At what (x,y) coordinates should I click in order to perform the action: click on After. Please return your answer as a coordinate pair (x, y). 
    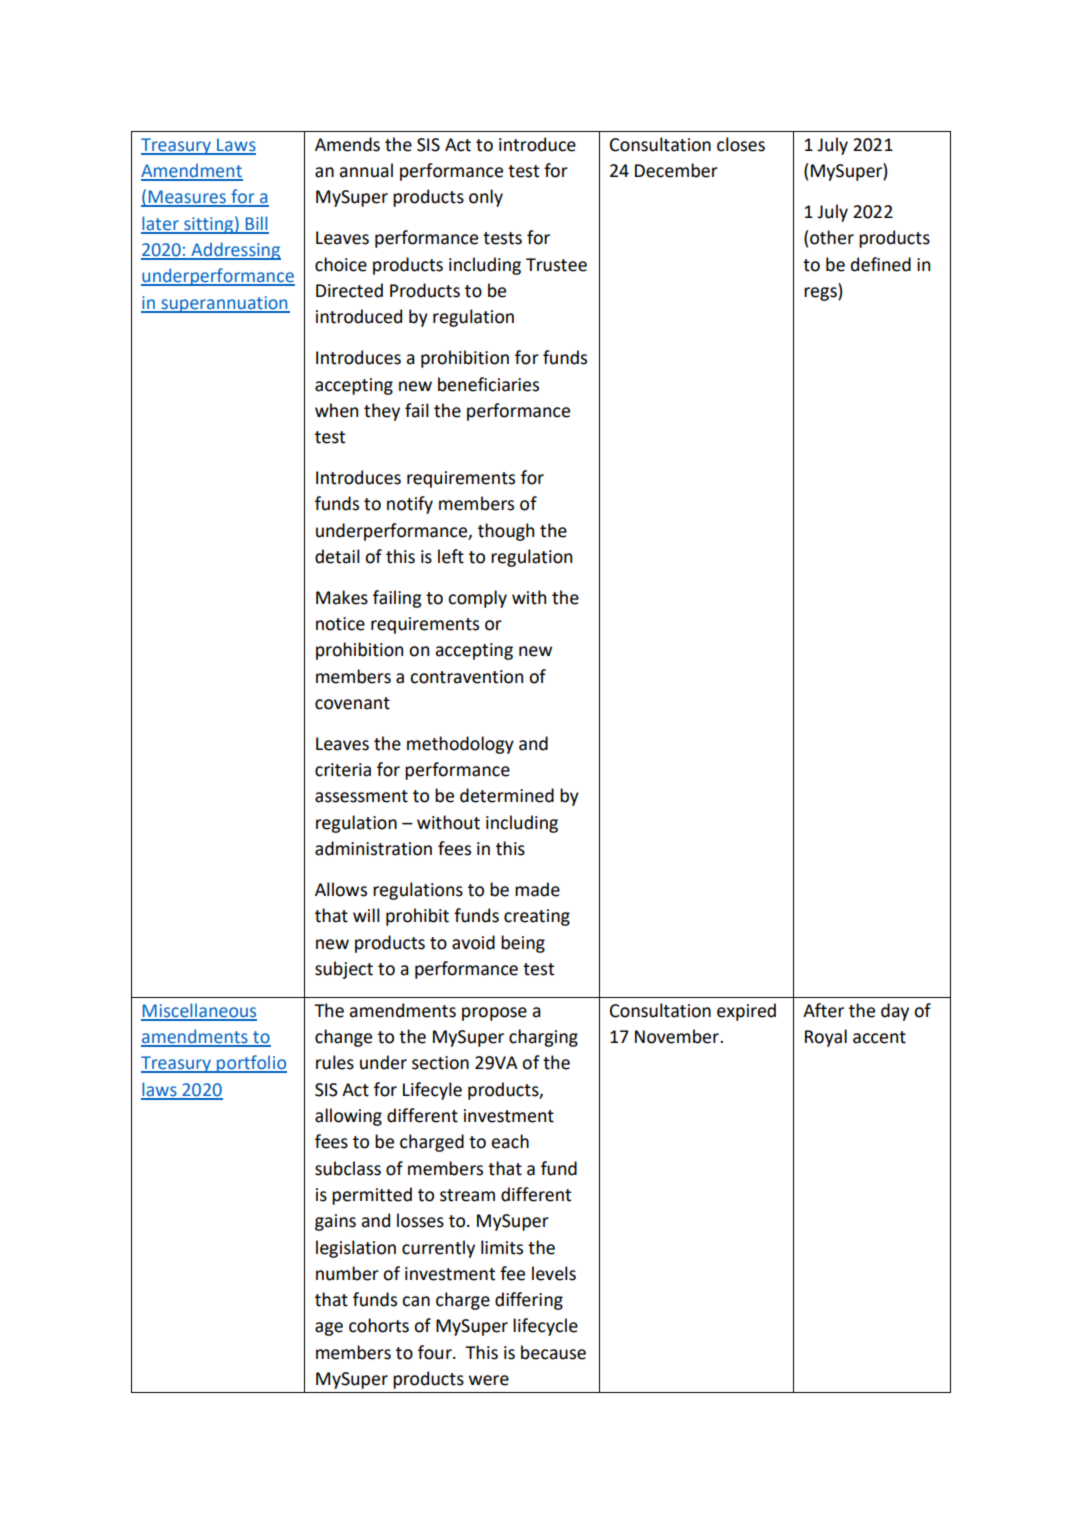
    Looking at the image, I should click on (823, 1010).
